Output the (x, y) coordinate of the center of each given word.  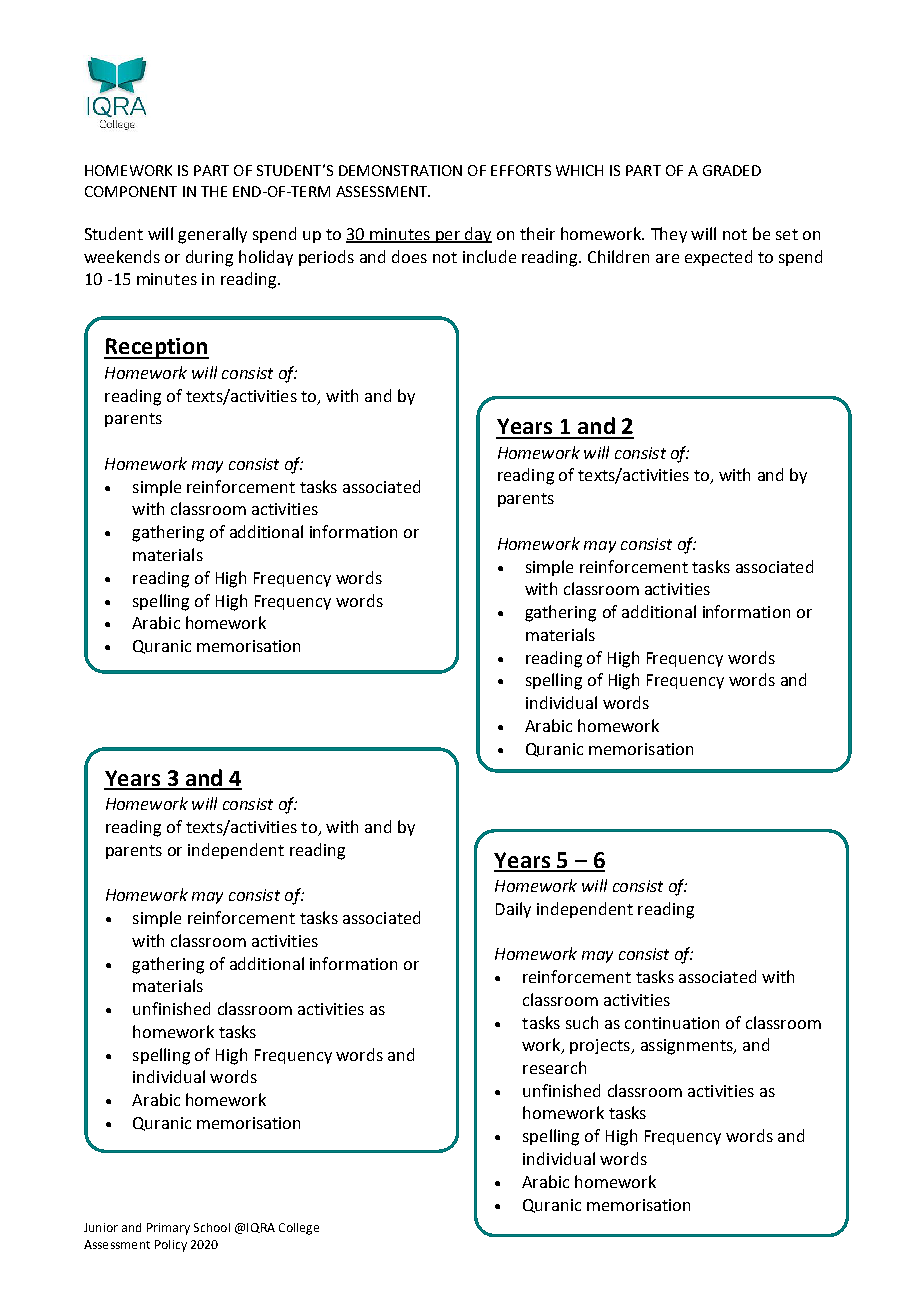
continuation (672, 1023)
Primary (168, 1229)
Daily (513, 910)
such (582, 1022)
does (409, 256)
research (554, 1067)
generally (212, 235)
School (212, 1227)
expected (718, 258)
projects (601, 1046)
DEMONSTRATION (400, 170)
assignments (688, 1047)
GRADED (732, 170)
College (299, 1229)
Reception (156, 348)
